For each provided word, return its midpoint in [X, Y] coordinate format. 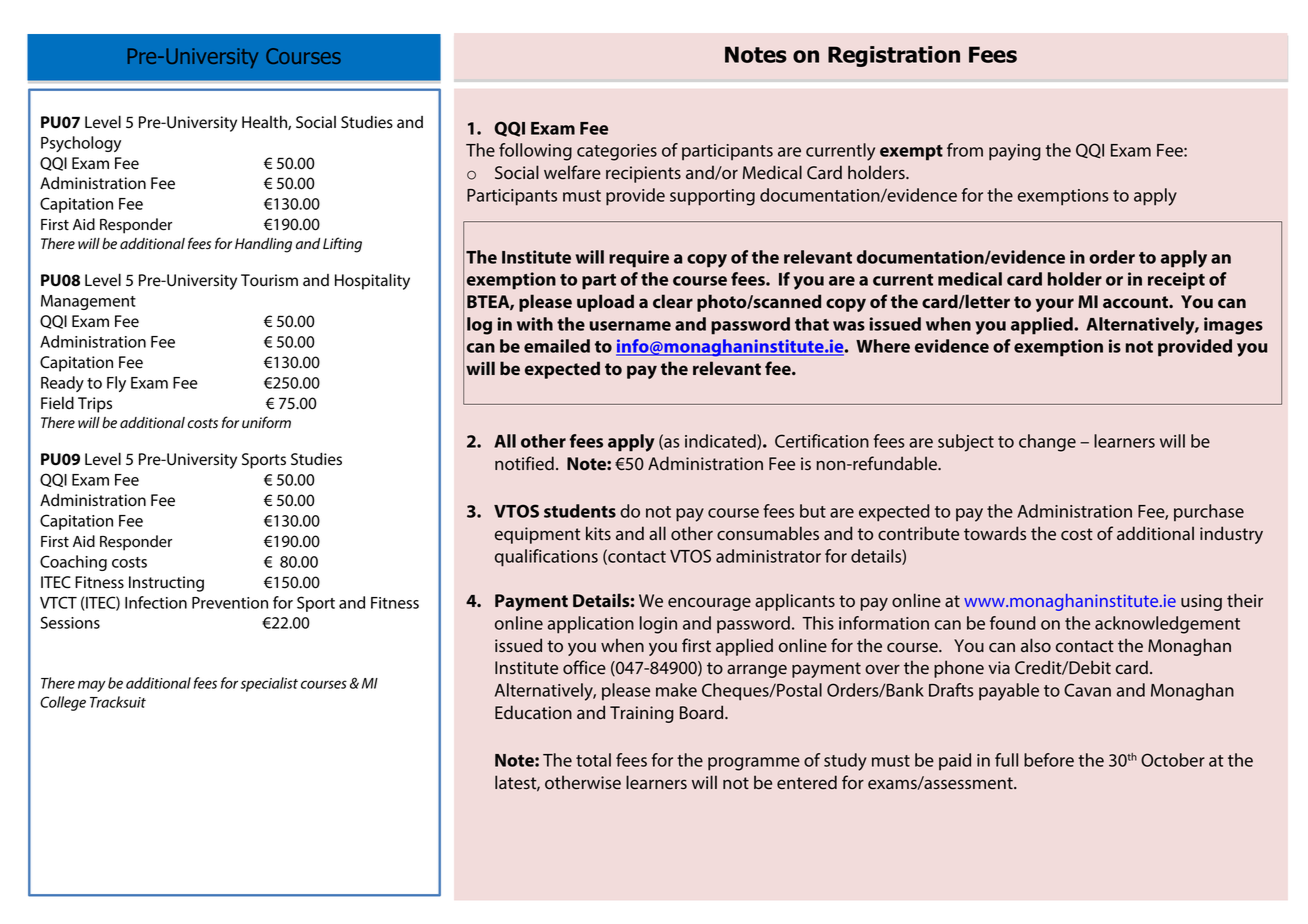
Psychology [81, 144]
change [1047, 443]
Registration [894, 56]
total [593, 760]
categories [617, 152]
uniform [266, 422]
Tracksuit [118, 702]
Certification [822, 441]
